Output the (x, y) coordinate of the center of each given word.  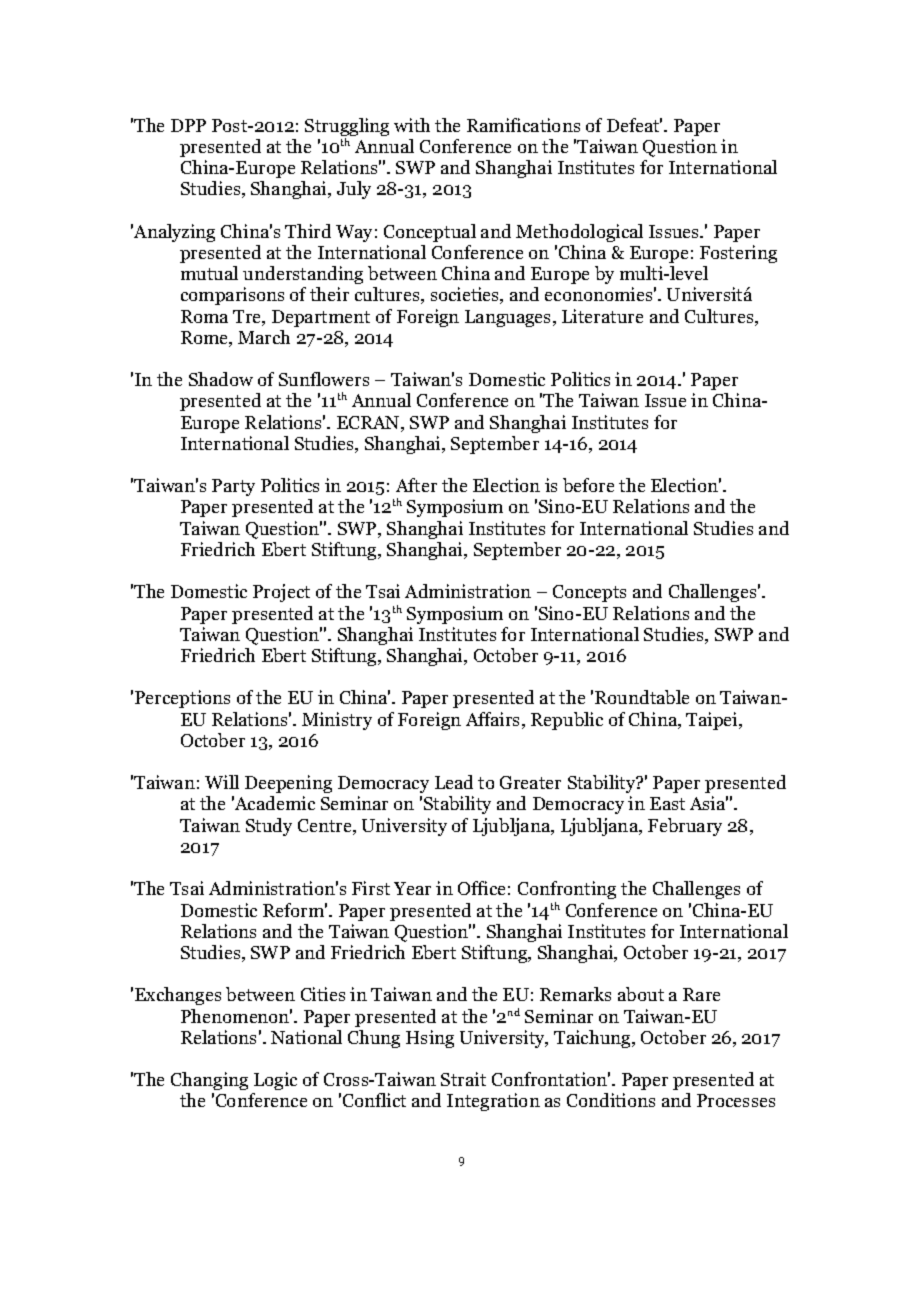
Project (281, 593)
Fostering (738, 254)
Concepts (589, 593)
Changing (209, 1081)
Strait (463, 1079)
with (412, 125)
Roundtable (642, 697)
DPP (188, 125)
